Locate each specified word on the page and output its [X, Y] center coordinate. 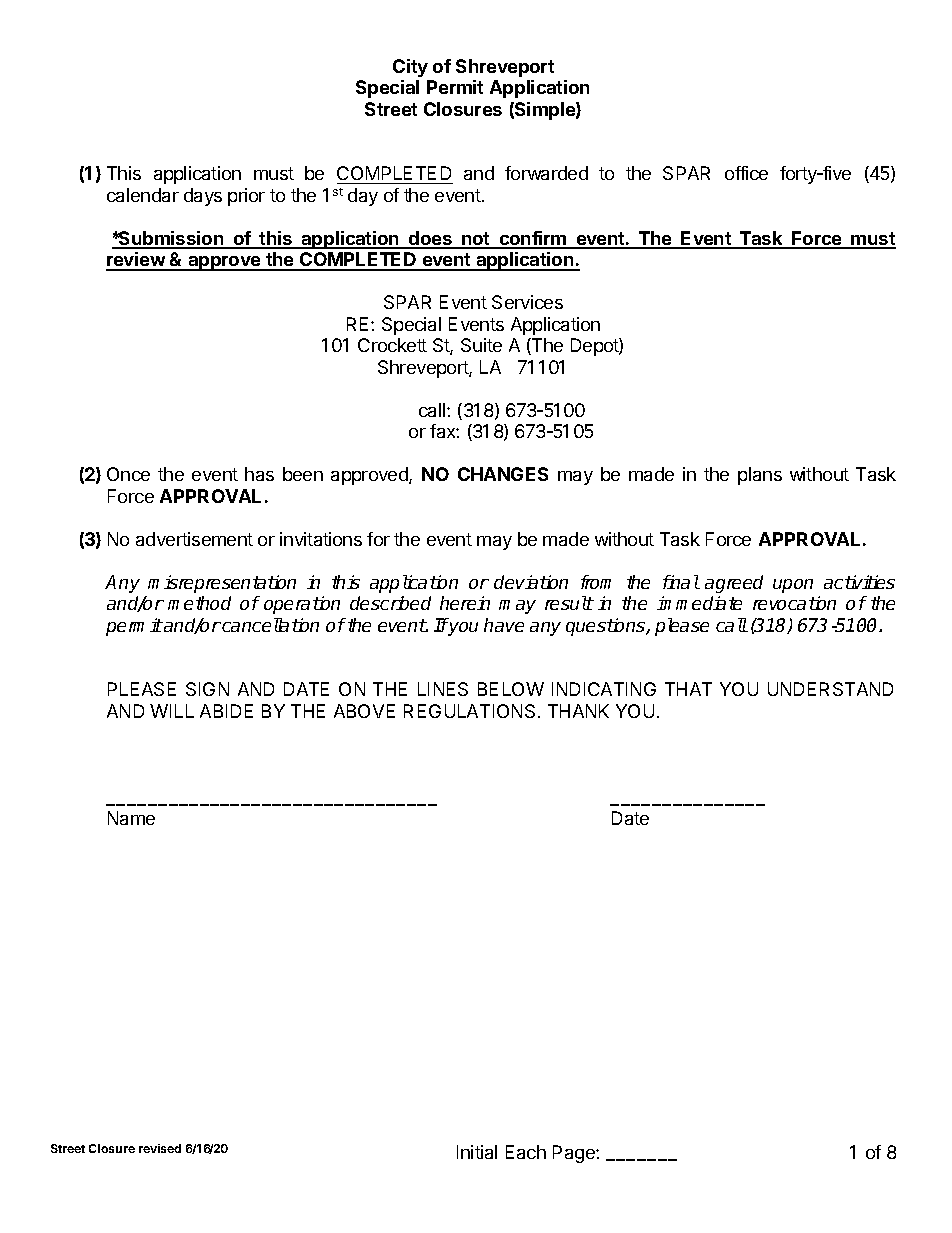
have [504, 625]
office [746, 173]
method [199, 603]
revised [160, 1148]
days [203, 197]
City [410, 68]
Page [575, 1154]
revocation [794, 603]
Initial [477, 1152]
